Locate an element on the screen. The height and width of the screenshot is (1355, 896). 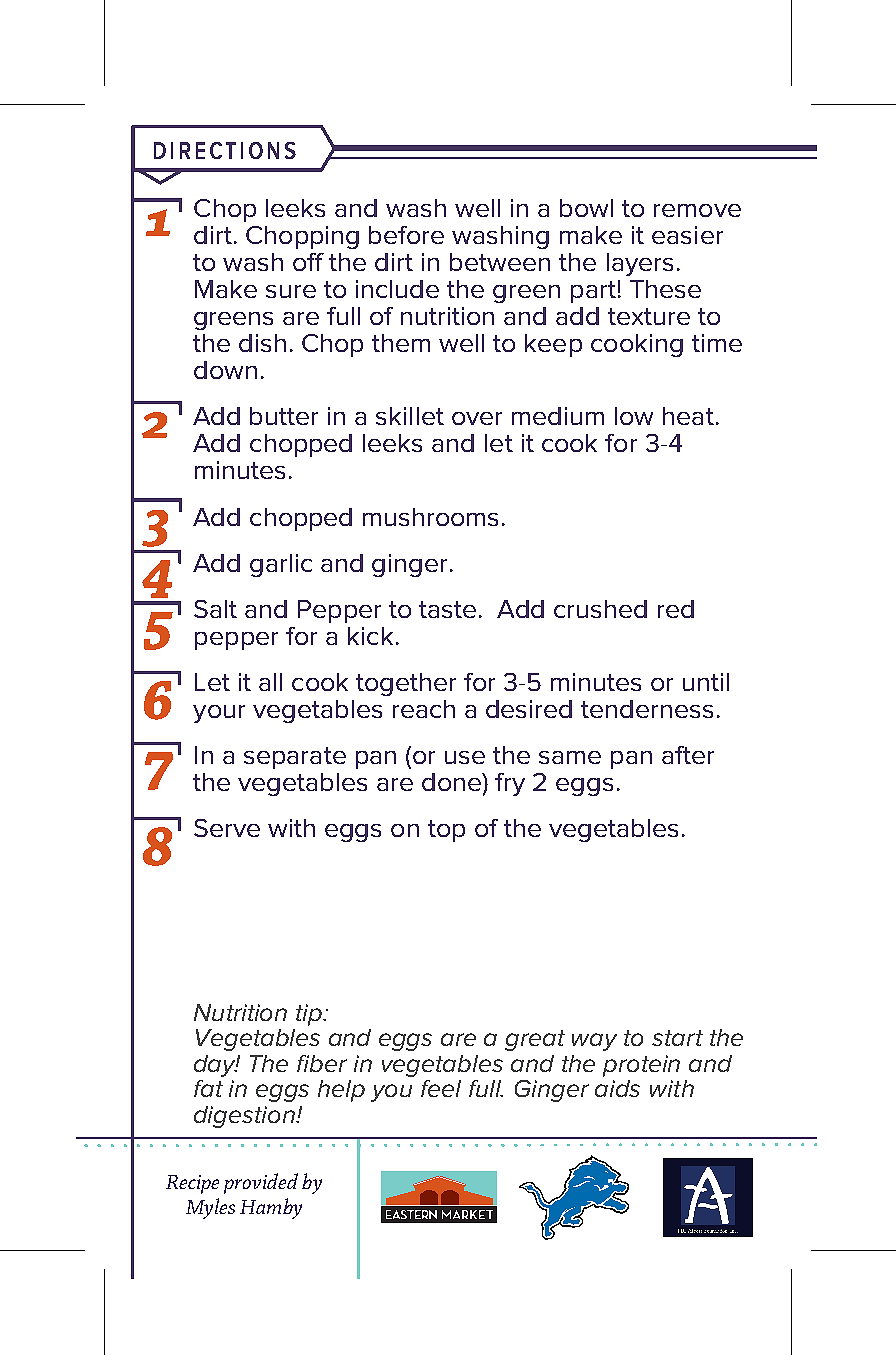
provided is located at coordinates (261, 1183).
